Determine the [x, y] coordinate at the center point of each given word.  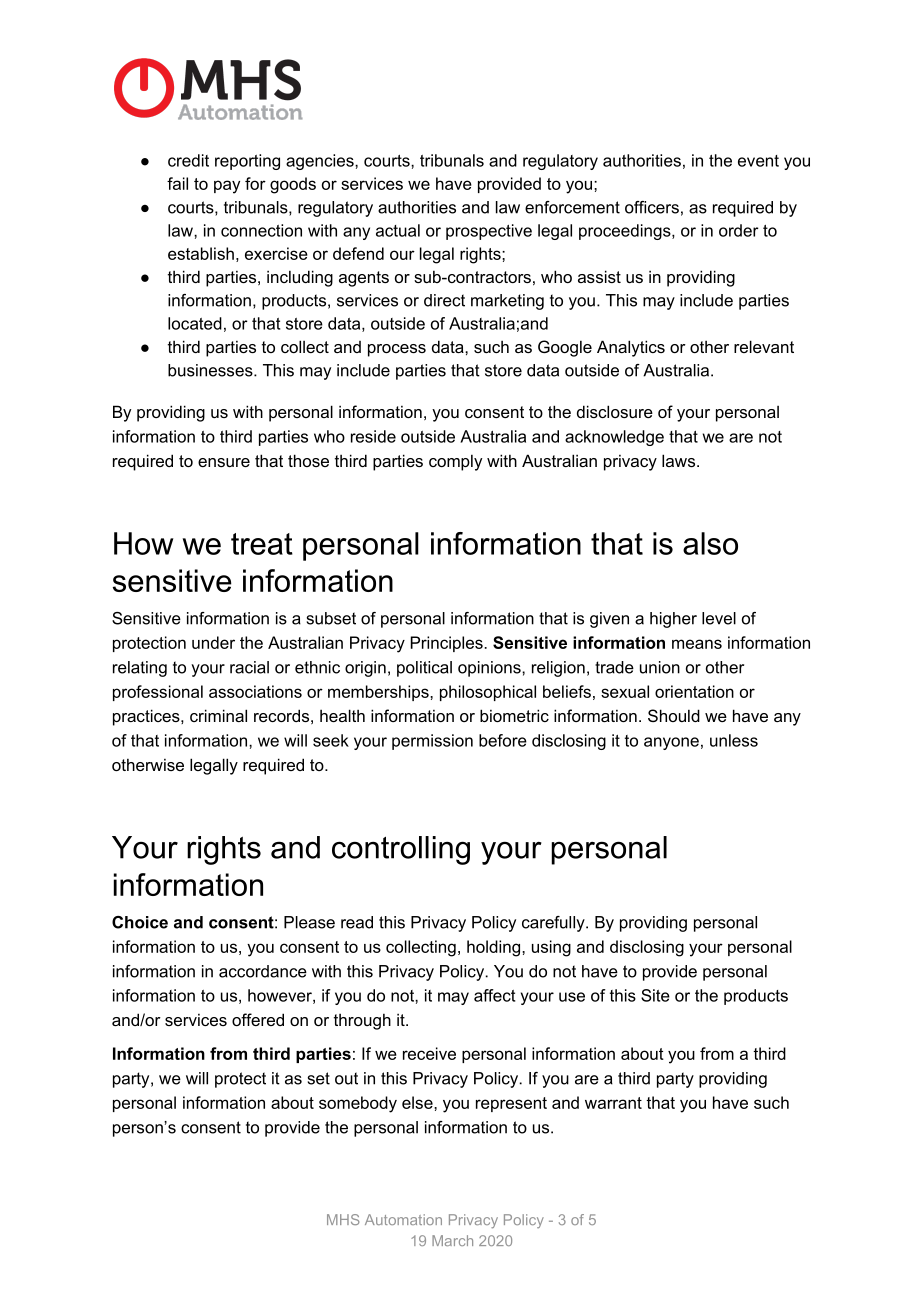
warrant [613, 1103]
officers [652, 207]
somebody [358, 1104]
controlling [401, 850]
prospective [489, 232]
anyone [671, 743]
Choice [140, 922]
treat [262, 544]
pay [227, 187]
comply [455, 462]
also [710, 543]
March [452, 1240]
